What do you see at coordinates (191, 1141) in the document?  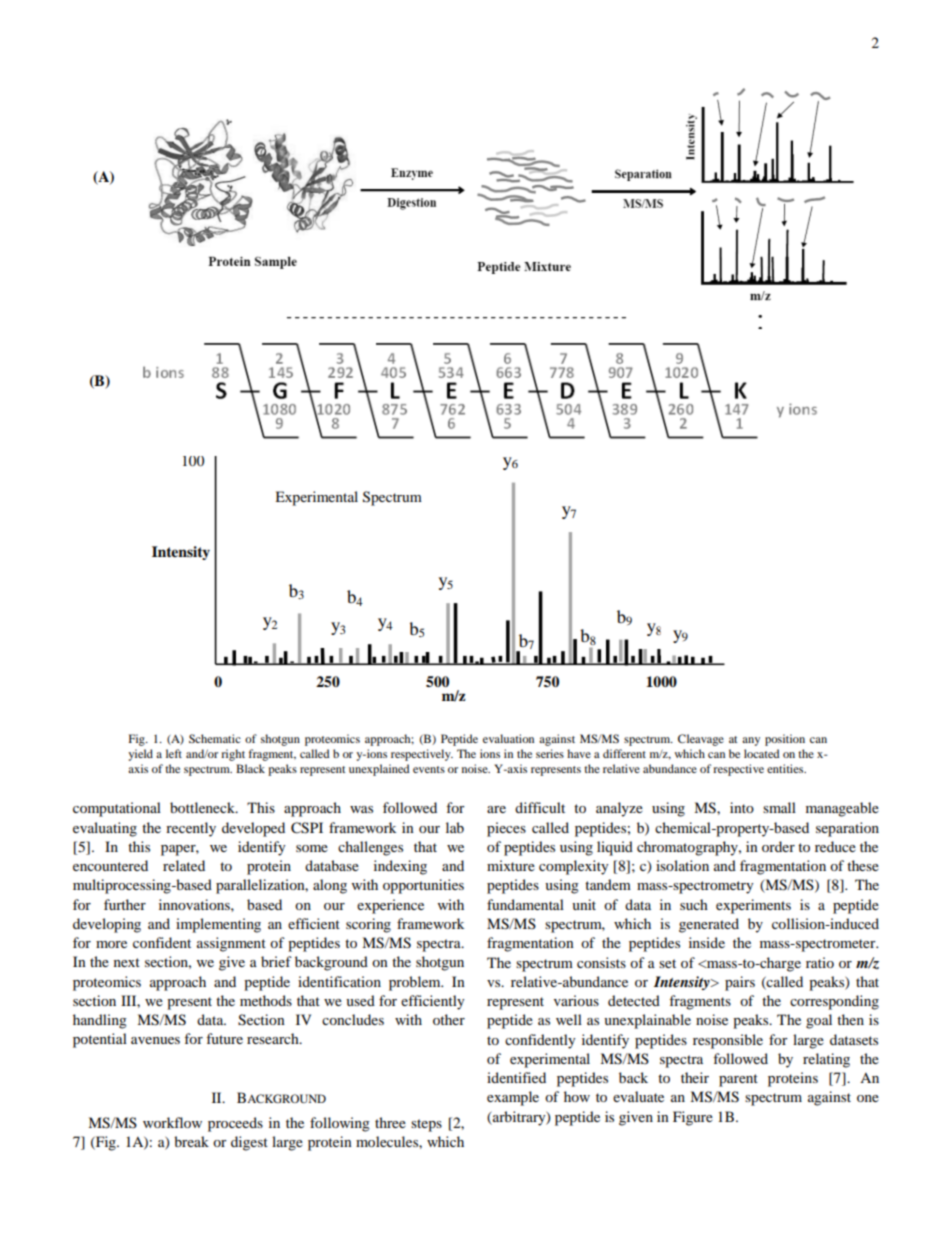 I see `break` at bounding box center [191, 1141].
